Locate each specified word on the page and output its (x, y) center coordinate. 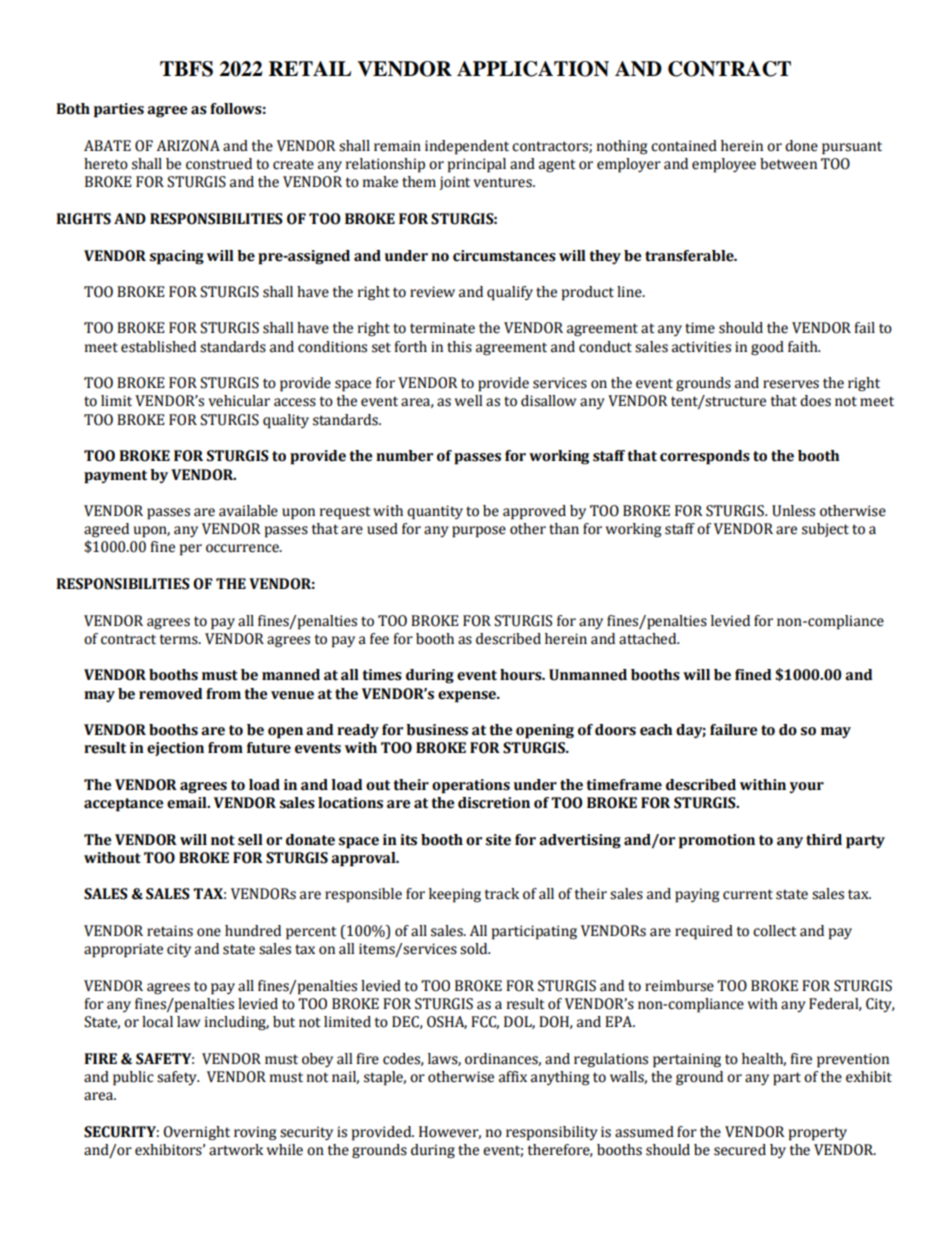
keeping (455, 895)
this (459, 347)
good (767, 348)
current (748, 894)
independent (467, 147)
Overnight (196, 1133)
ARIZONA (188, 146)
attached (649, 639)
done (801, 146)
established (158, 347)
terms (179, 639)
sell (250, 840)
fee (379, 639)
